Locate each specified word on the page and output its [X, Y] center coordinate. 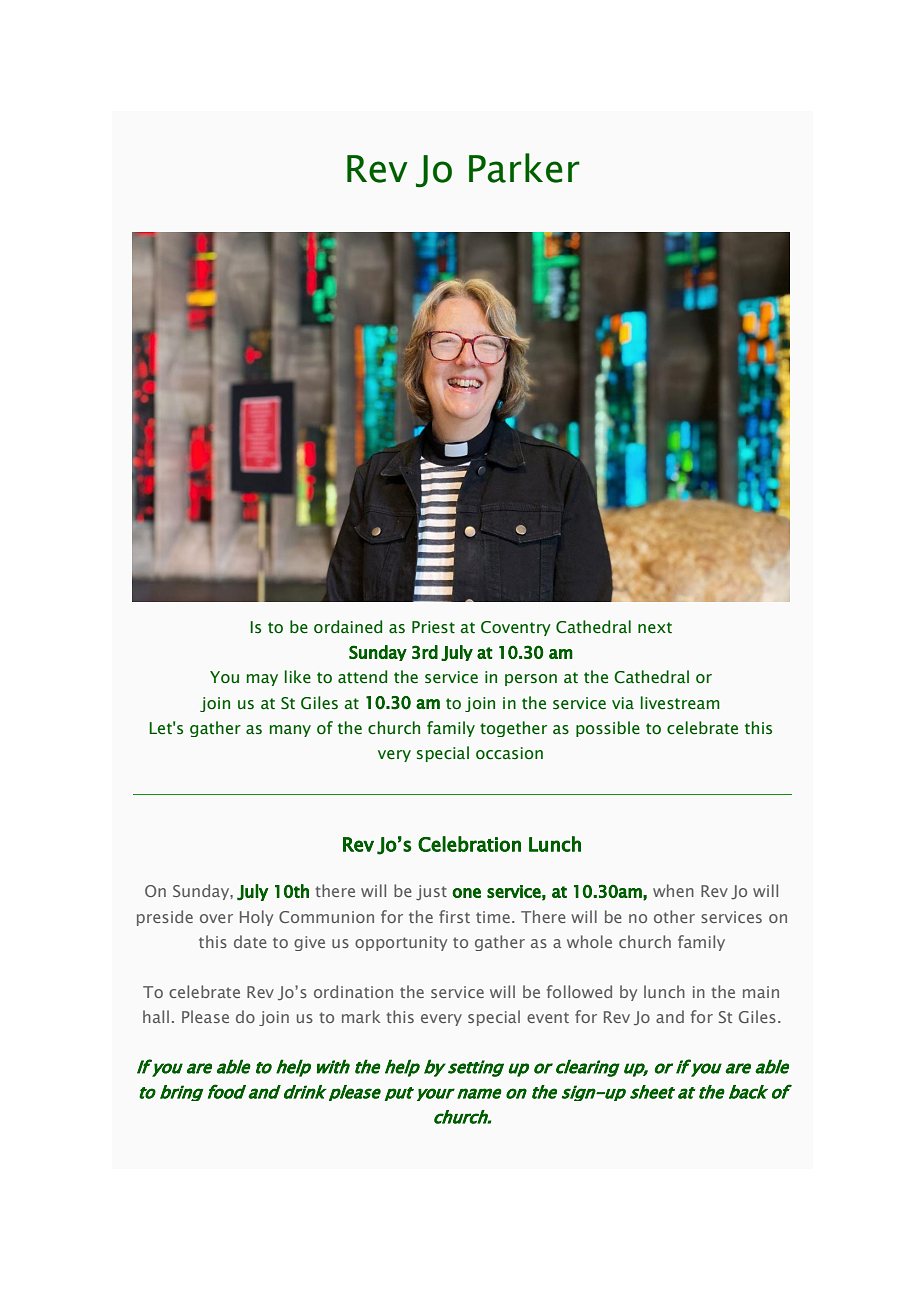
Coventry [516, 628]
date [250, 941]
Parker [524, 168]
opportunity [401, 943]
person [531, 680]
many [290, 731]
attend [362, 677]
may [262, 680]
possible [608, 729]
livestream [680, 703]
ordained [348, 627]
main [761, 992]
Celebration [469, 844]
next [655, 628]
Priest [433, 627]
